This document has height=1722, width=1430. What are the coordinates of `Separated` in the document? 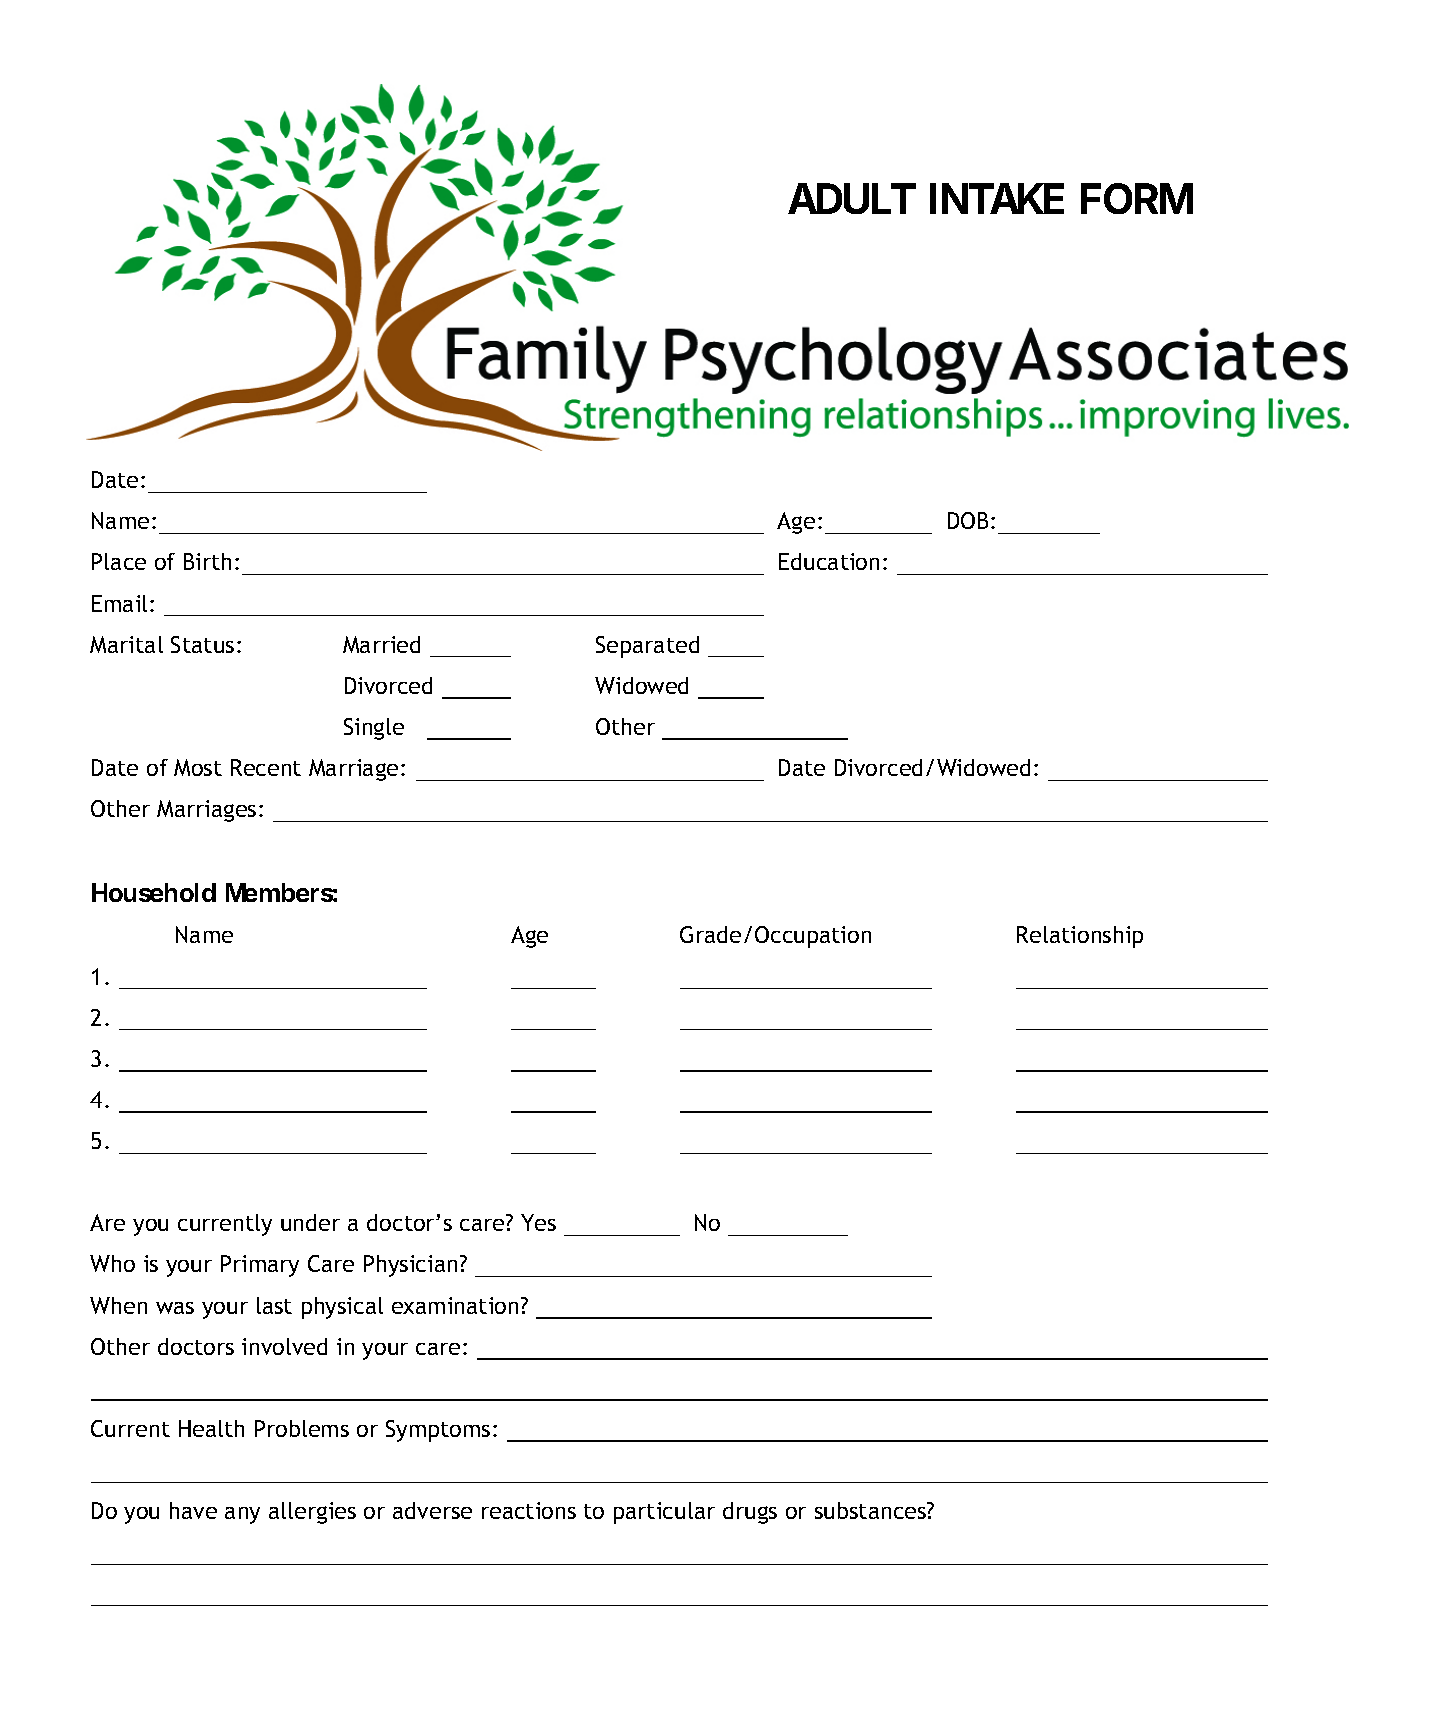 It's located at (647, 647).
